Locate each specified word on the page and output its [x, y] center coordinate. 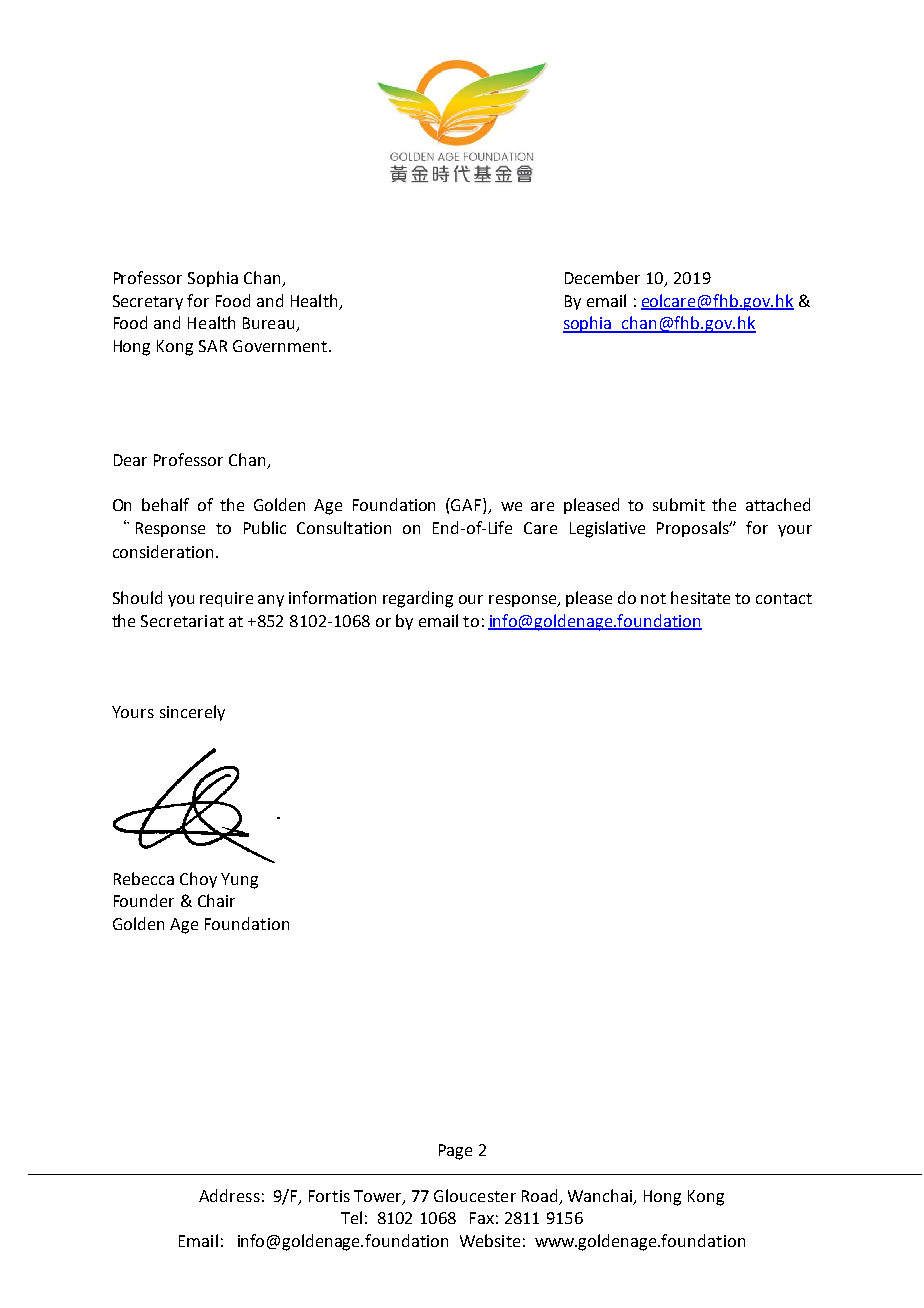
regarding [418, 599]
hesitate [700, 597]
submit [679, 504]
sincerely [192, 713]
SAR [213, 346]
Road [539, 1195]
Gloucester [475, 1195]
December [602, 277]
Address [229, 1195]
